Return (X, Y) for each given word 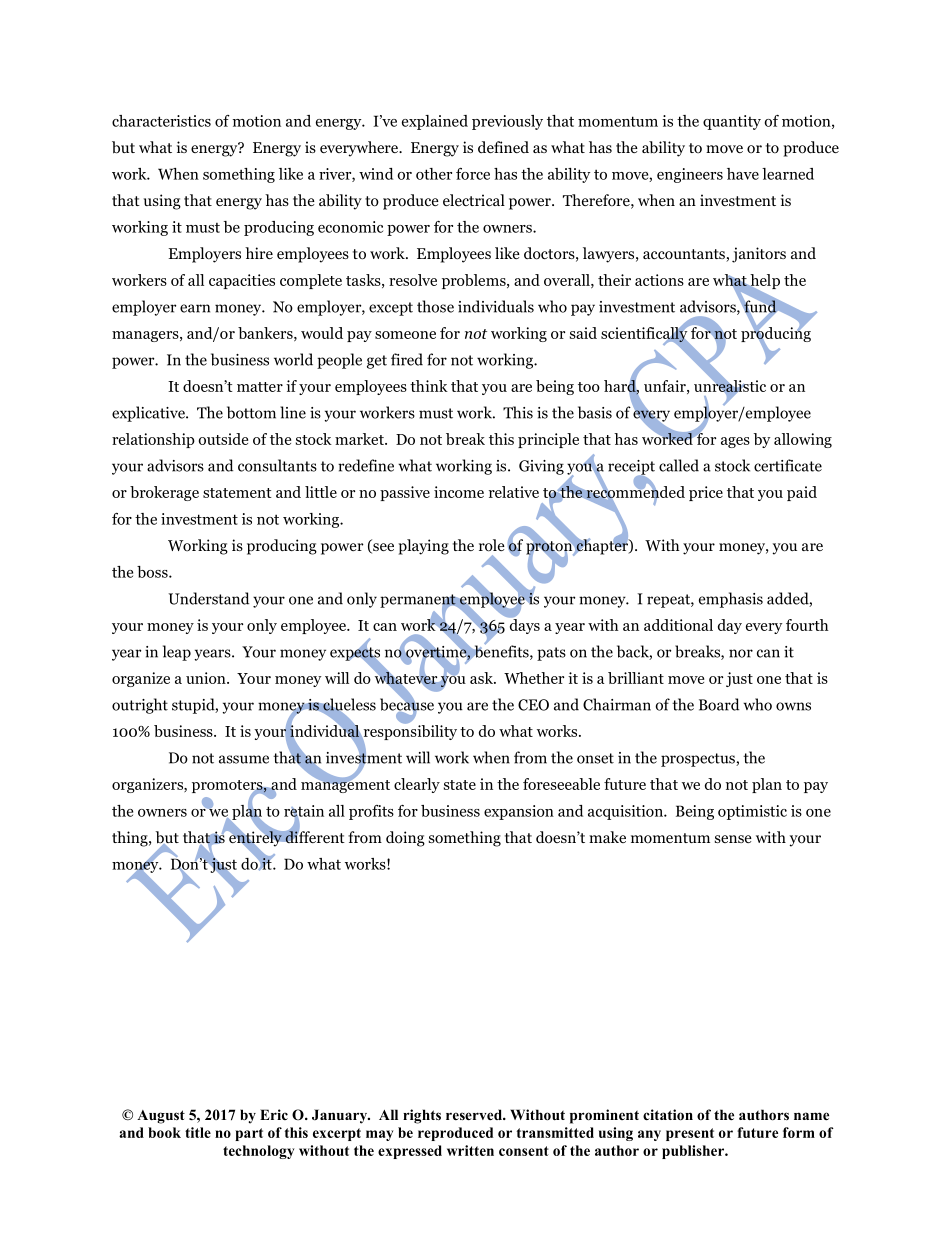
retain (304, 812)
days (523, 625)
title (198, 1132)
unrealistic (730, 385)
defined (503, 147)
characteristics (161, 121)
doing (405, 839)
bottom (251, 412)
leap (177, 653)
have (743, 174)
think (429, 386)
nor (741, 653)
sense (733, 839)
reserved (475, 1114)
